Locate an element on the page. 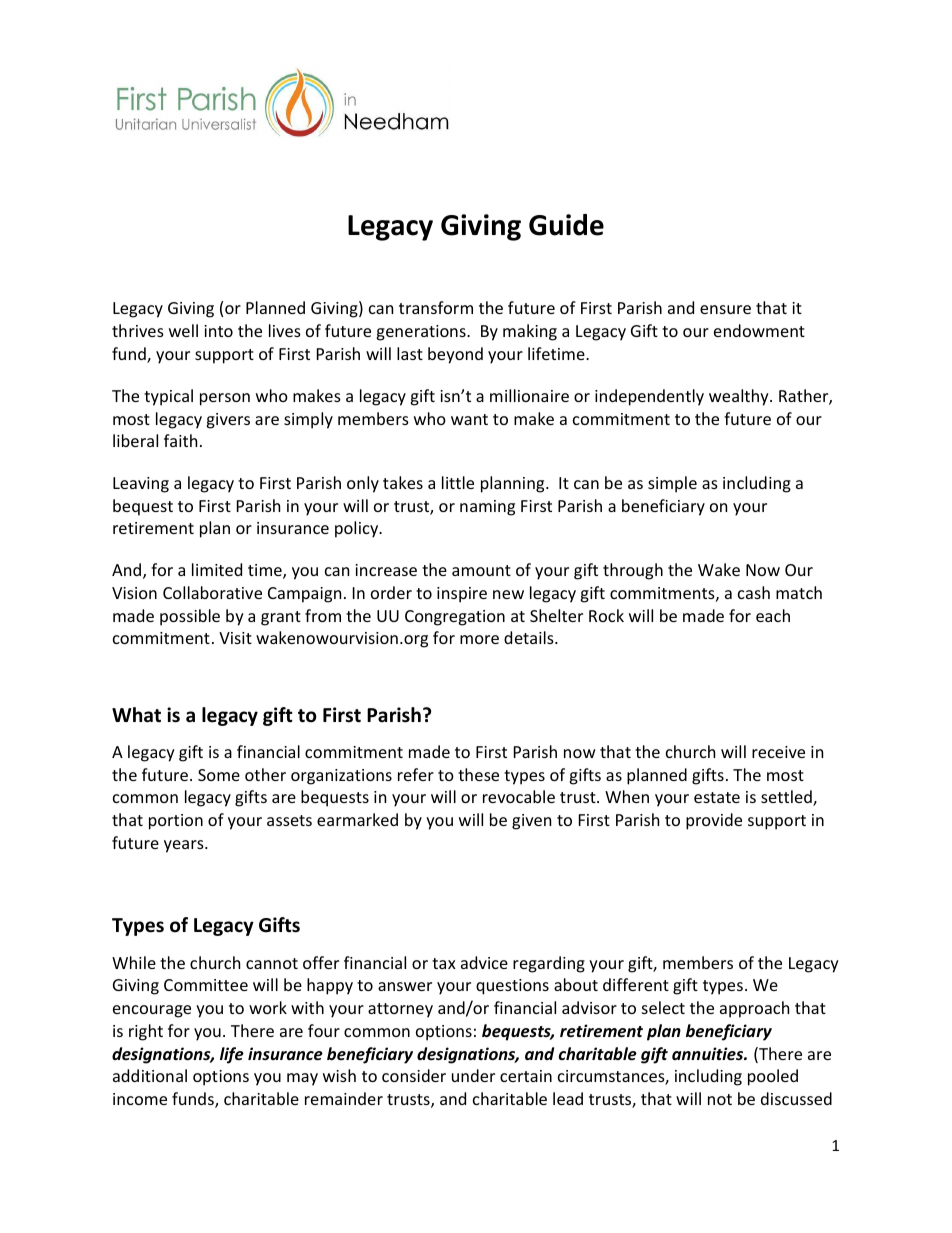  into is located at coordinates (218, 331).
